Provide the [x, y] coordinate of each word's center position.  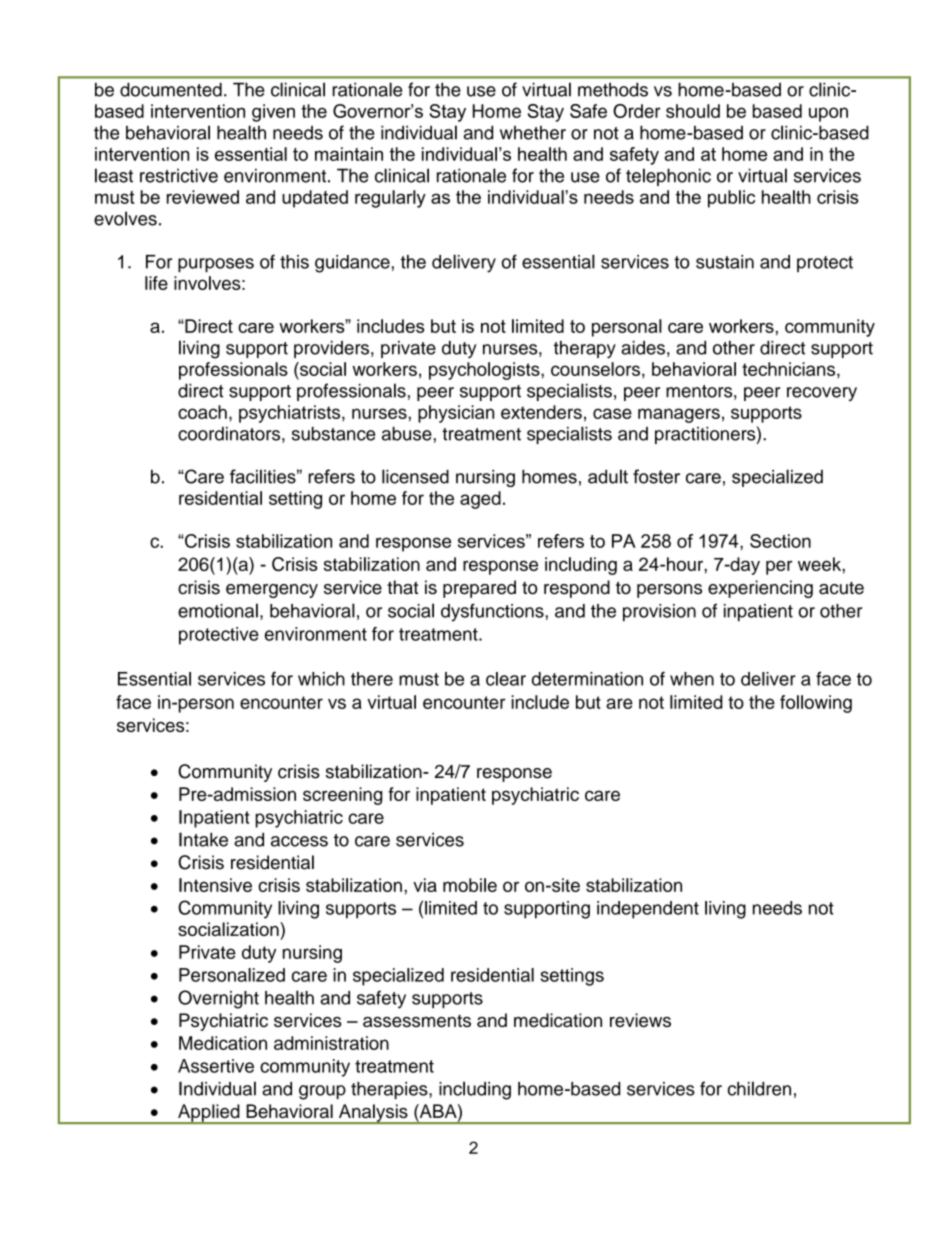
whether [533, 132]
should [693, 111]
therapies [390, 1090]
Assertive [216, 1066]
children [759, 1088]
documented [171, 89]
